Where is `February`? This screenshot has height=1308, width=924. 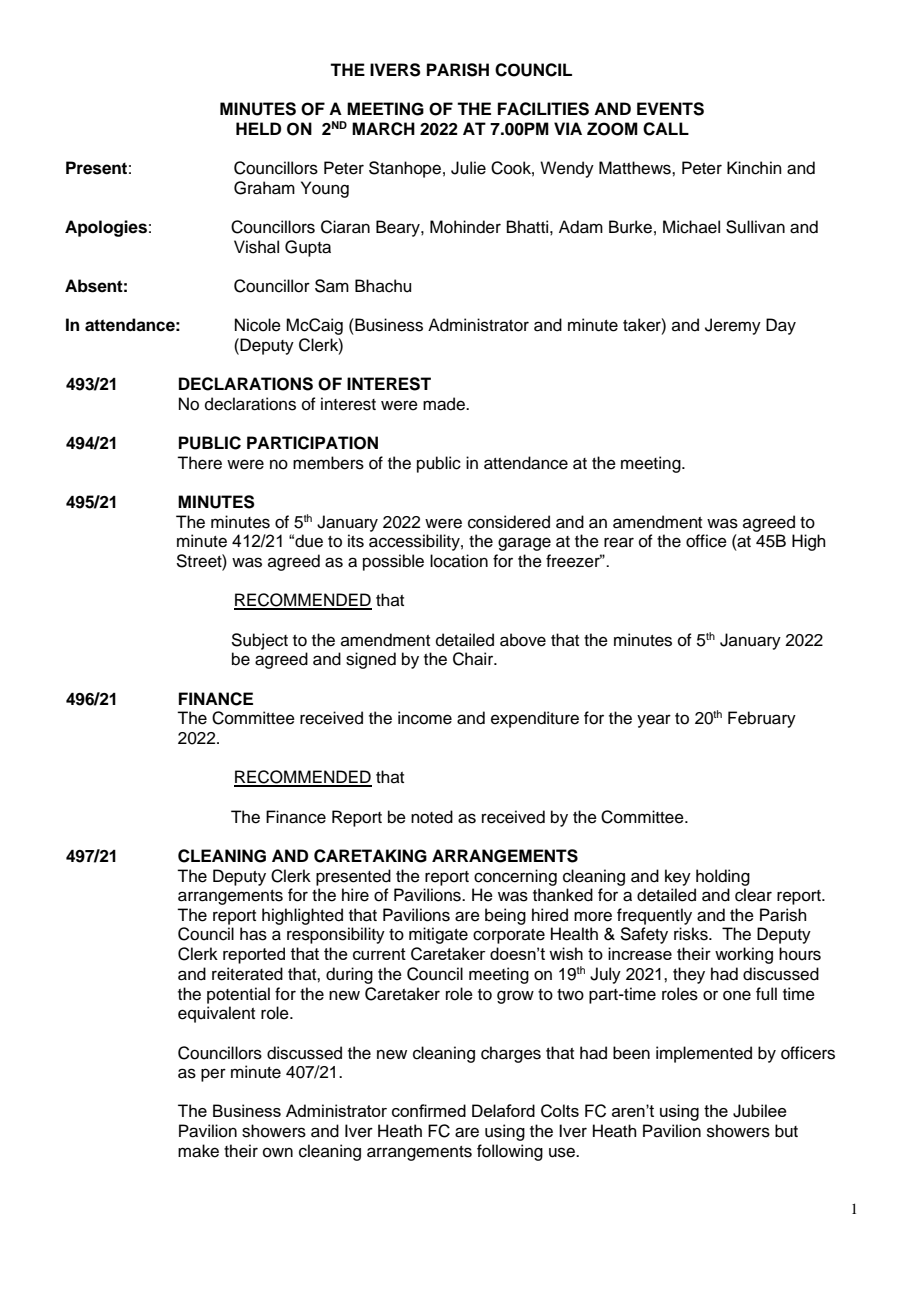
February is located at coordinates (762, 719).
